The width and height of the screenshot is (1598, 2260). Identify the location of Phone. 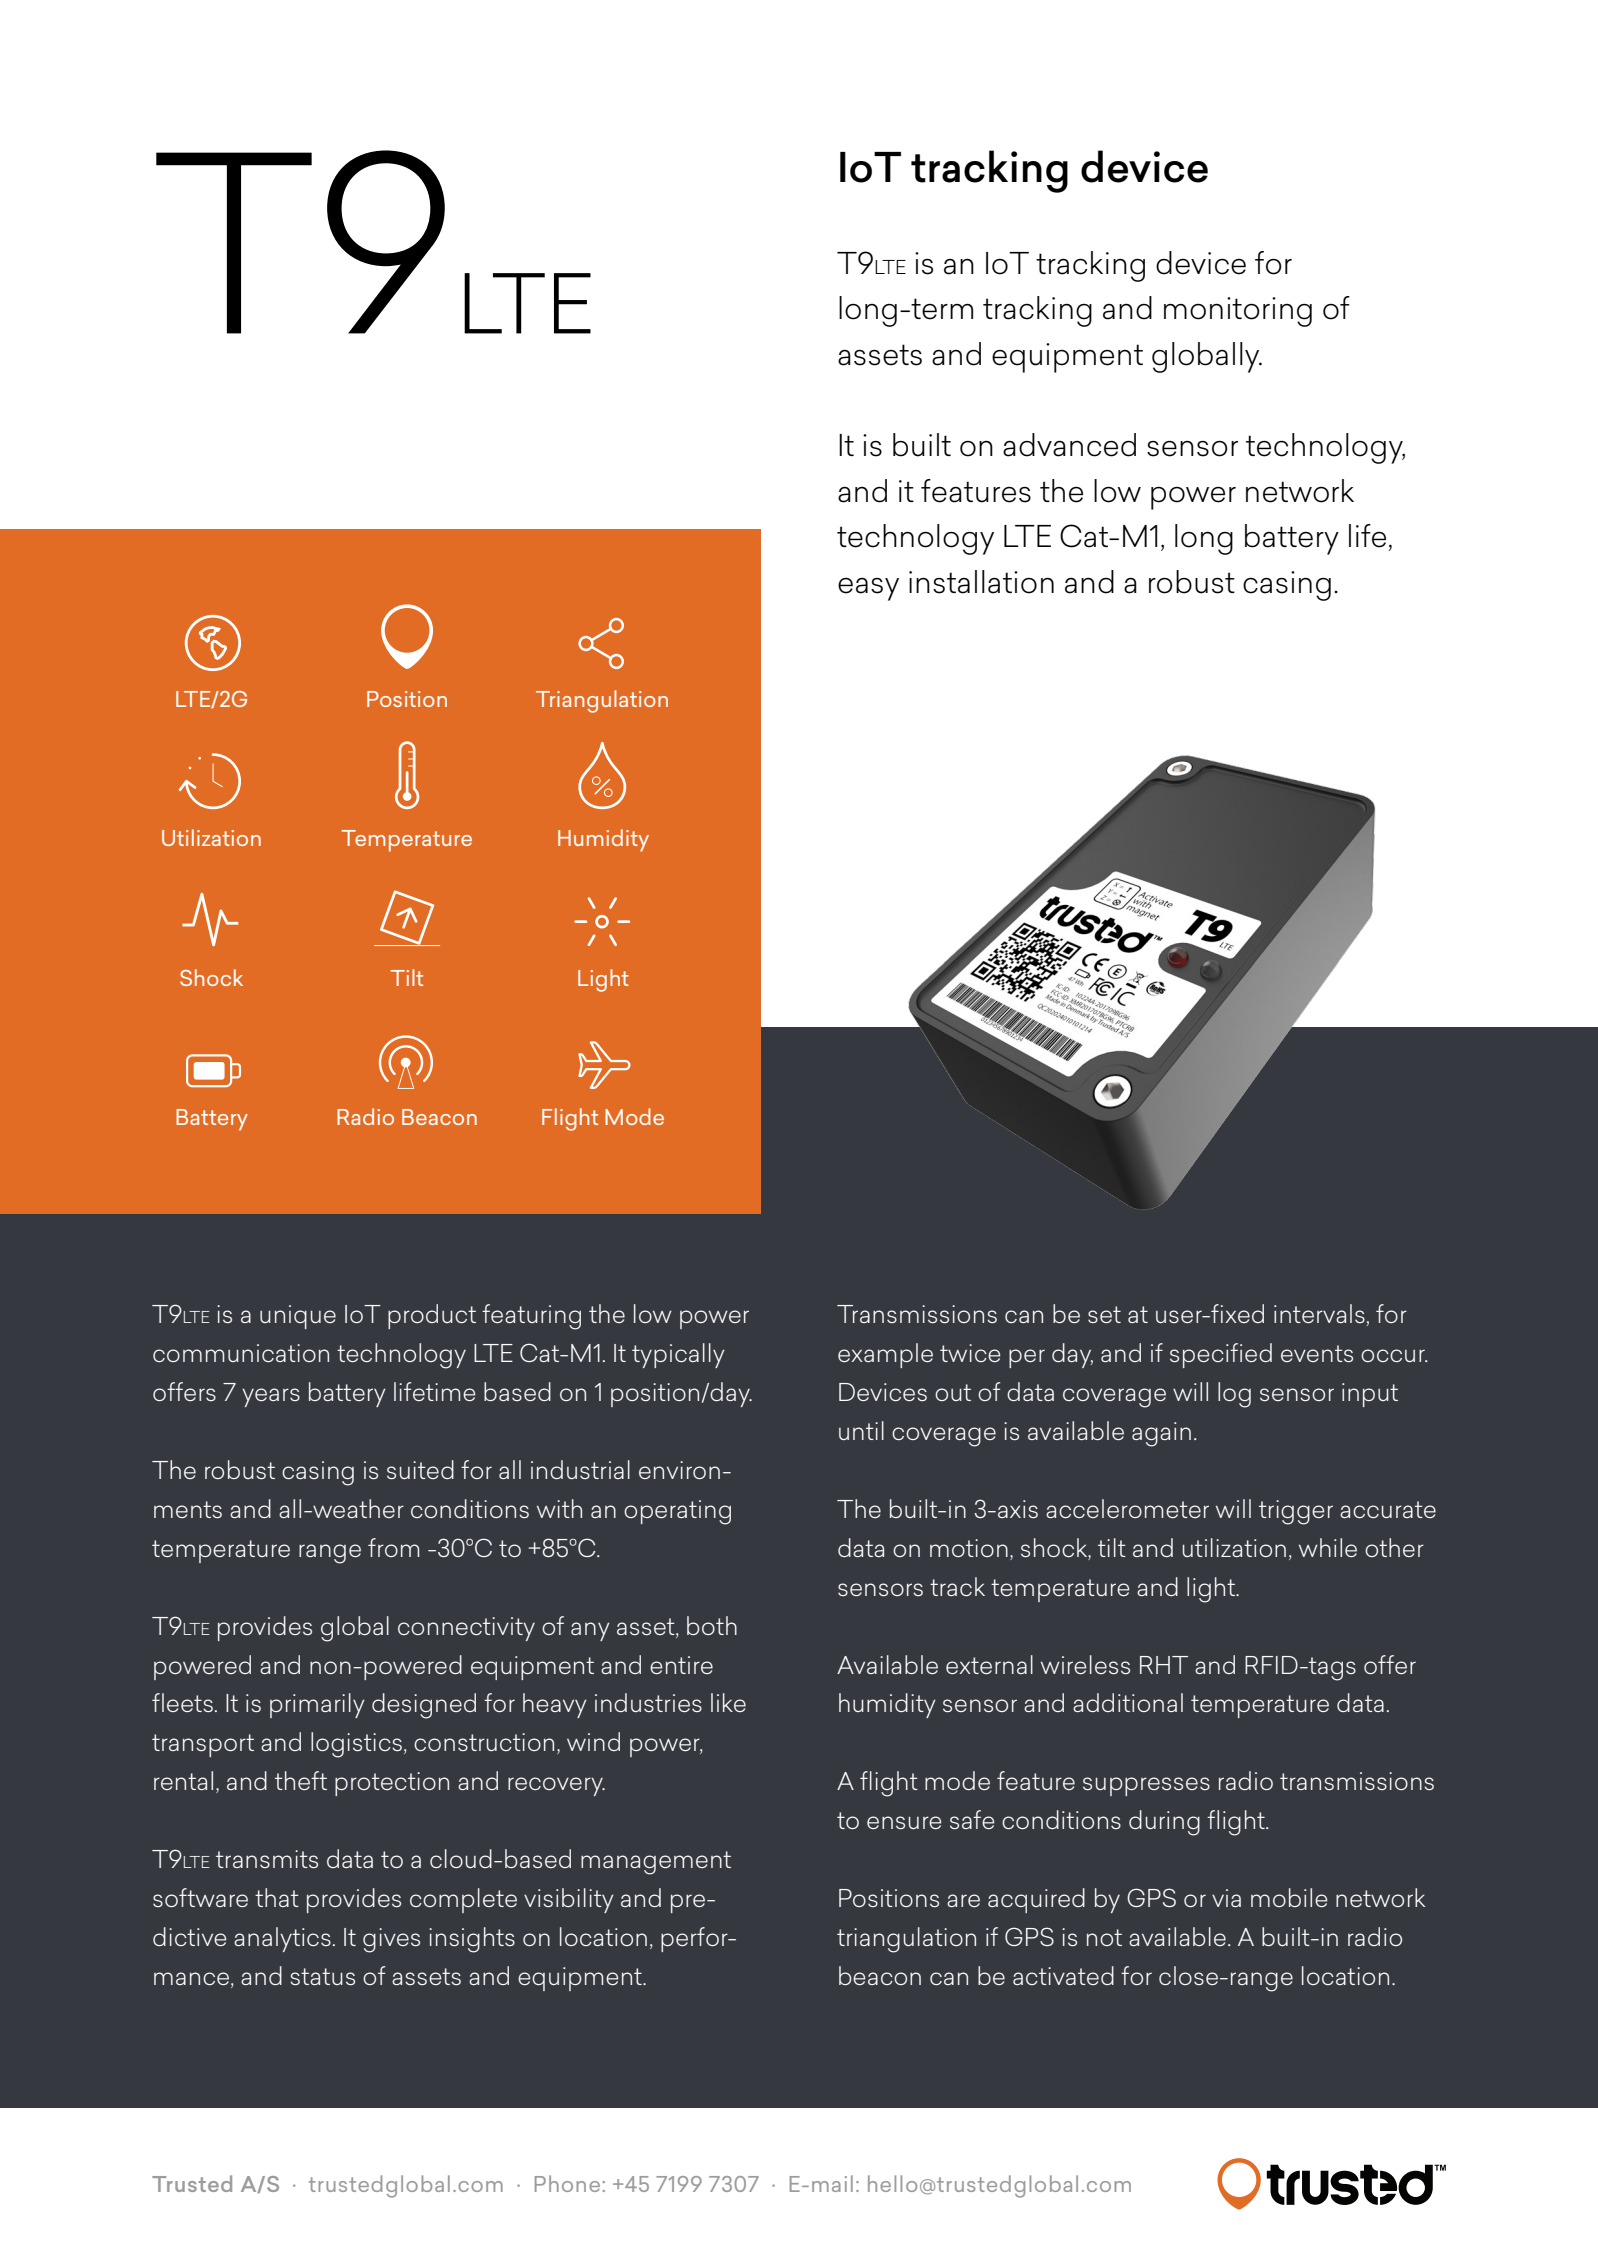
(567, 2183).
